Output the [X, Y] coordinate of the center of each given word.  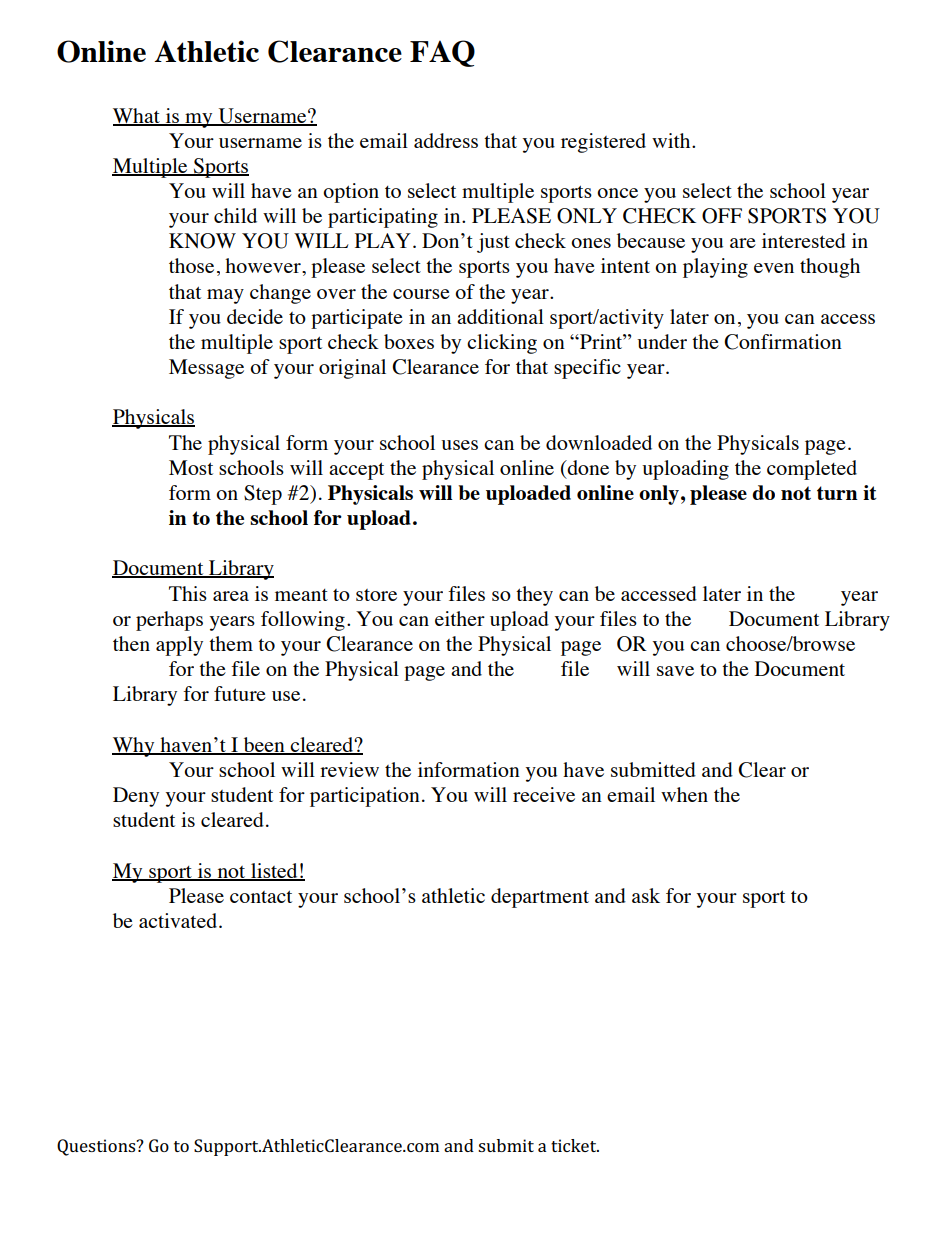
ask [646, 895]
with [672, 140]
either [460, 618]
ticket [575, 1145]
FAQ [442, 53]
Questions [97, 1147]
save [675, 671]
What [137, 116]
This [188, 593]
